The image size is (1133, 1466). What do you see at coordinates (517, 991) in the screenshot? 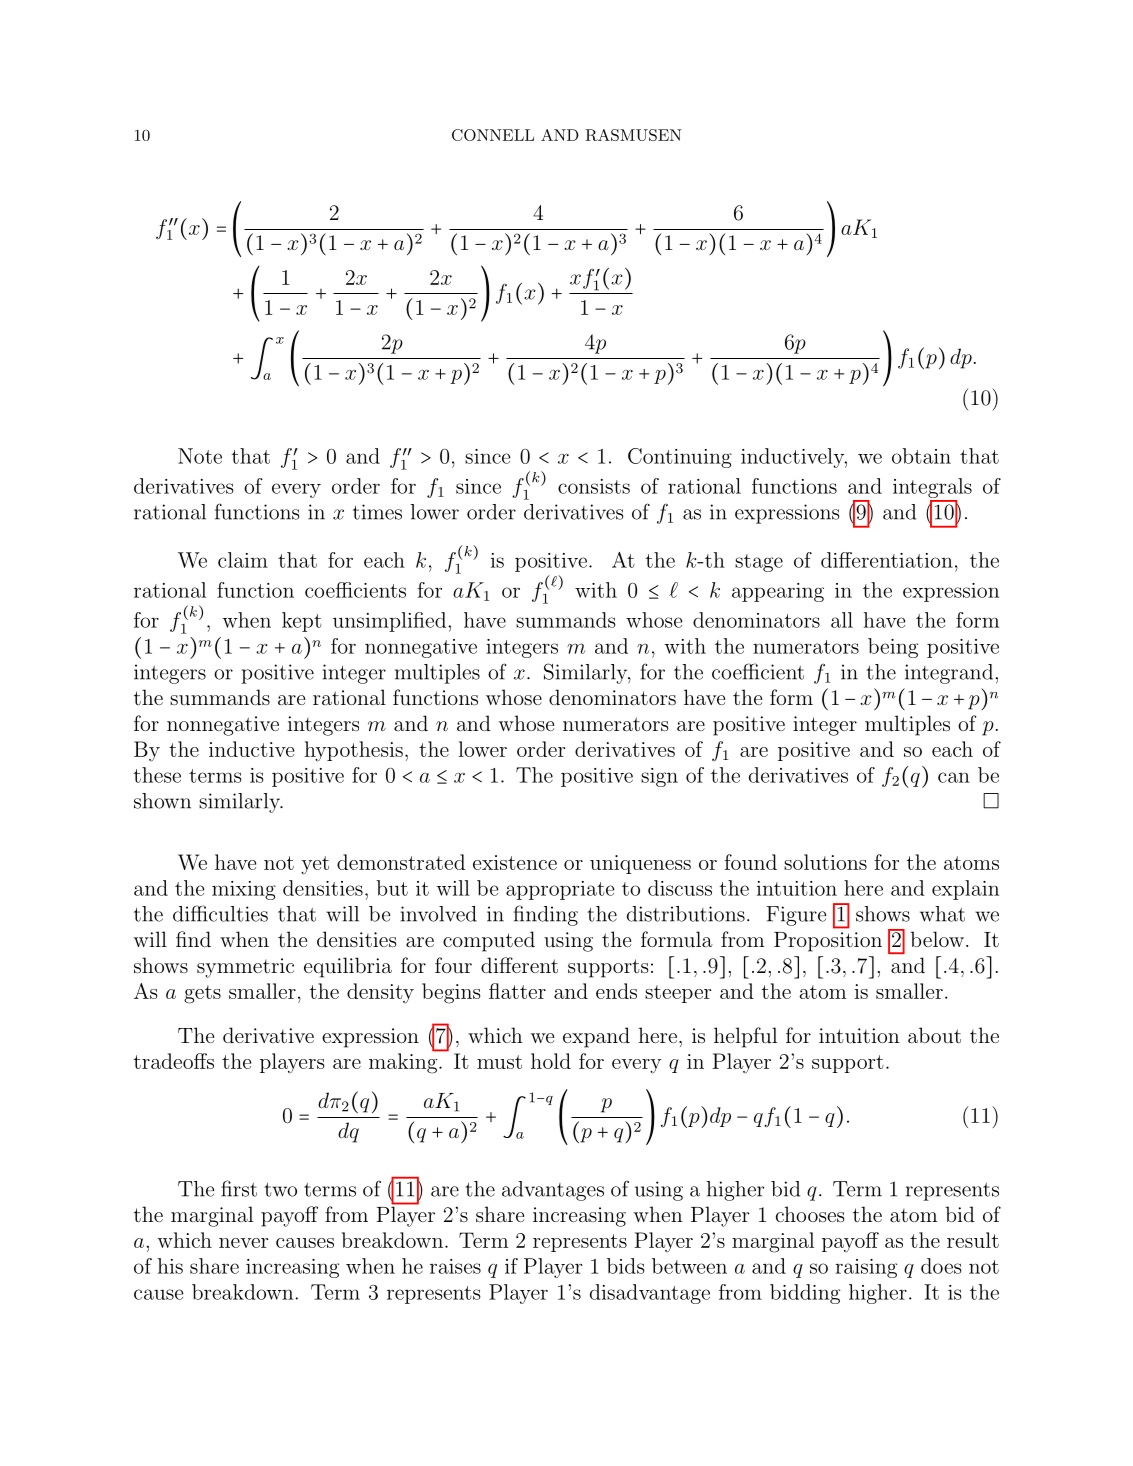
I see `flatter` at bounding box center [517, 991].
